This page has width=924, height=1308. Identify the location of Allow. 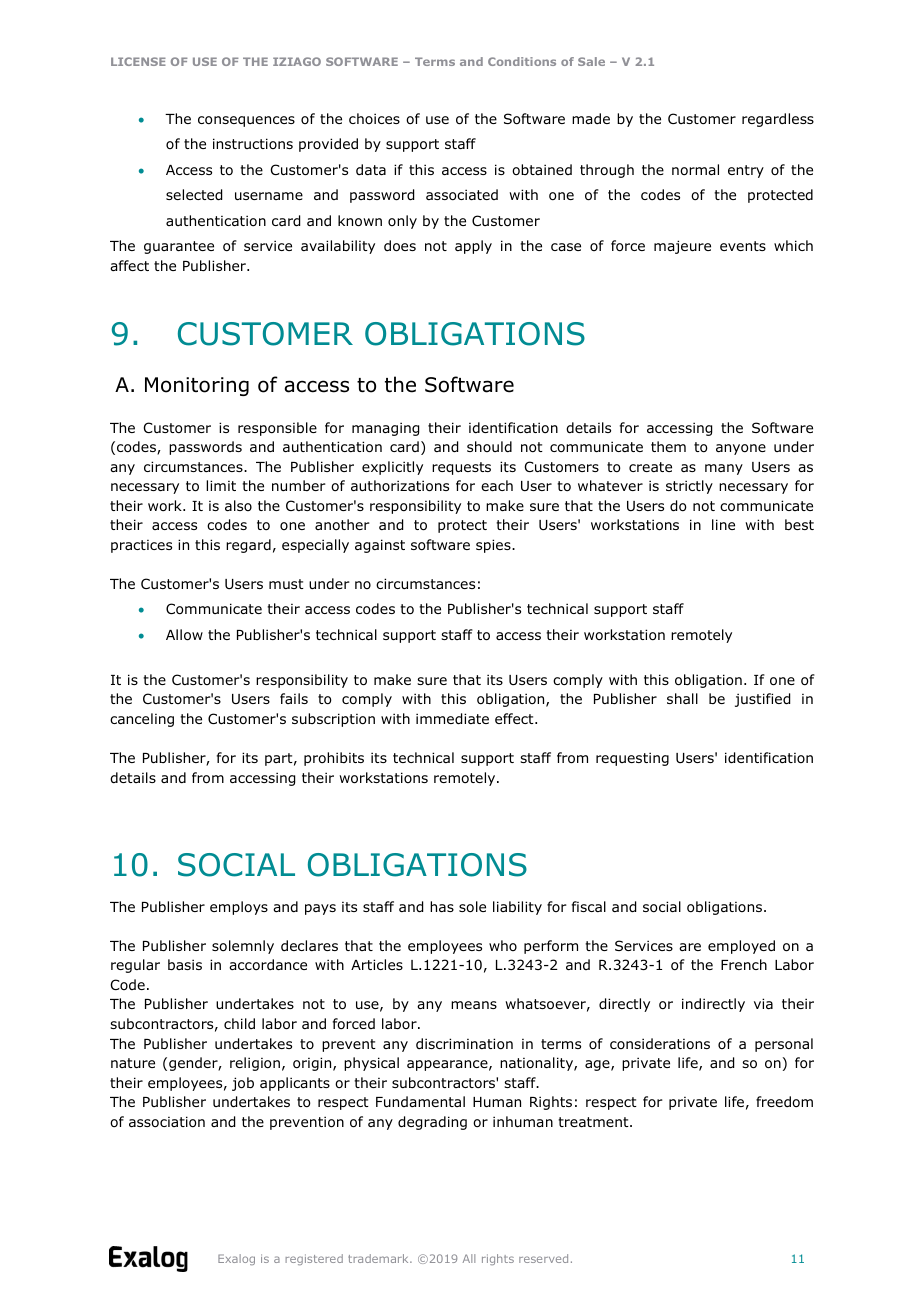
(184, 635).
